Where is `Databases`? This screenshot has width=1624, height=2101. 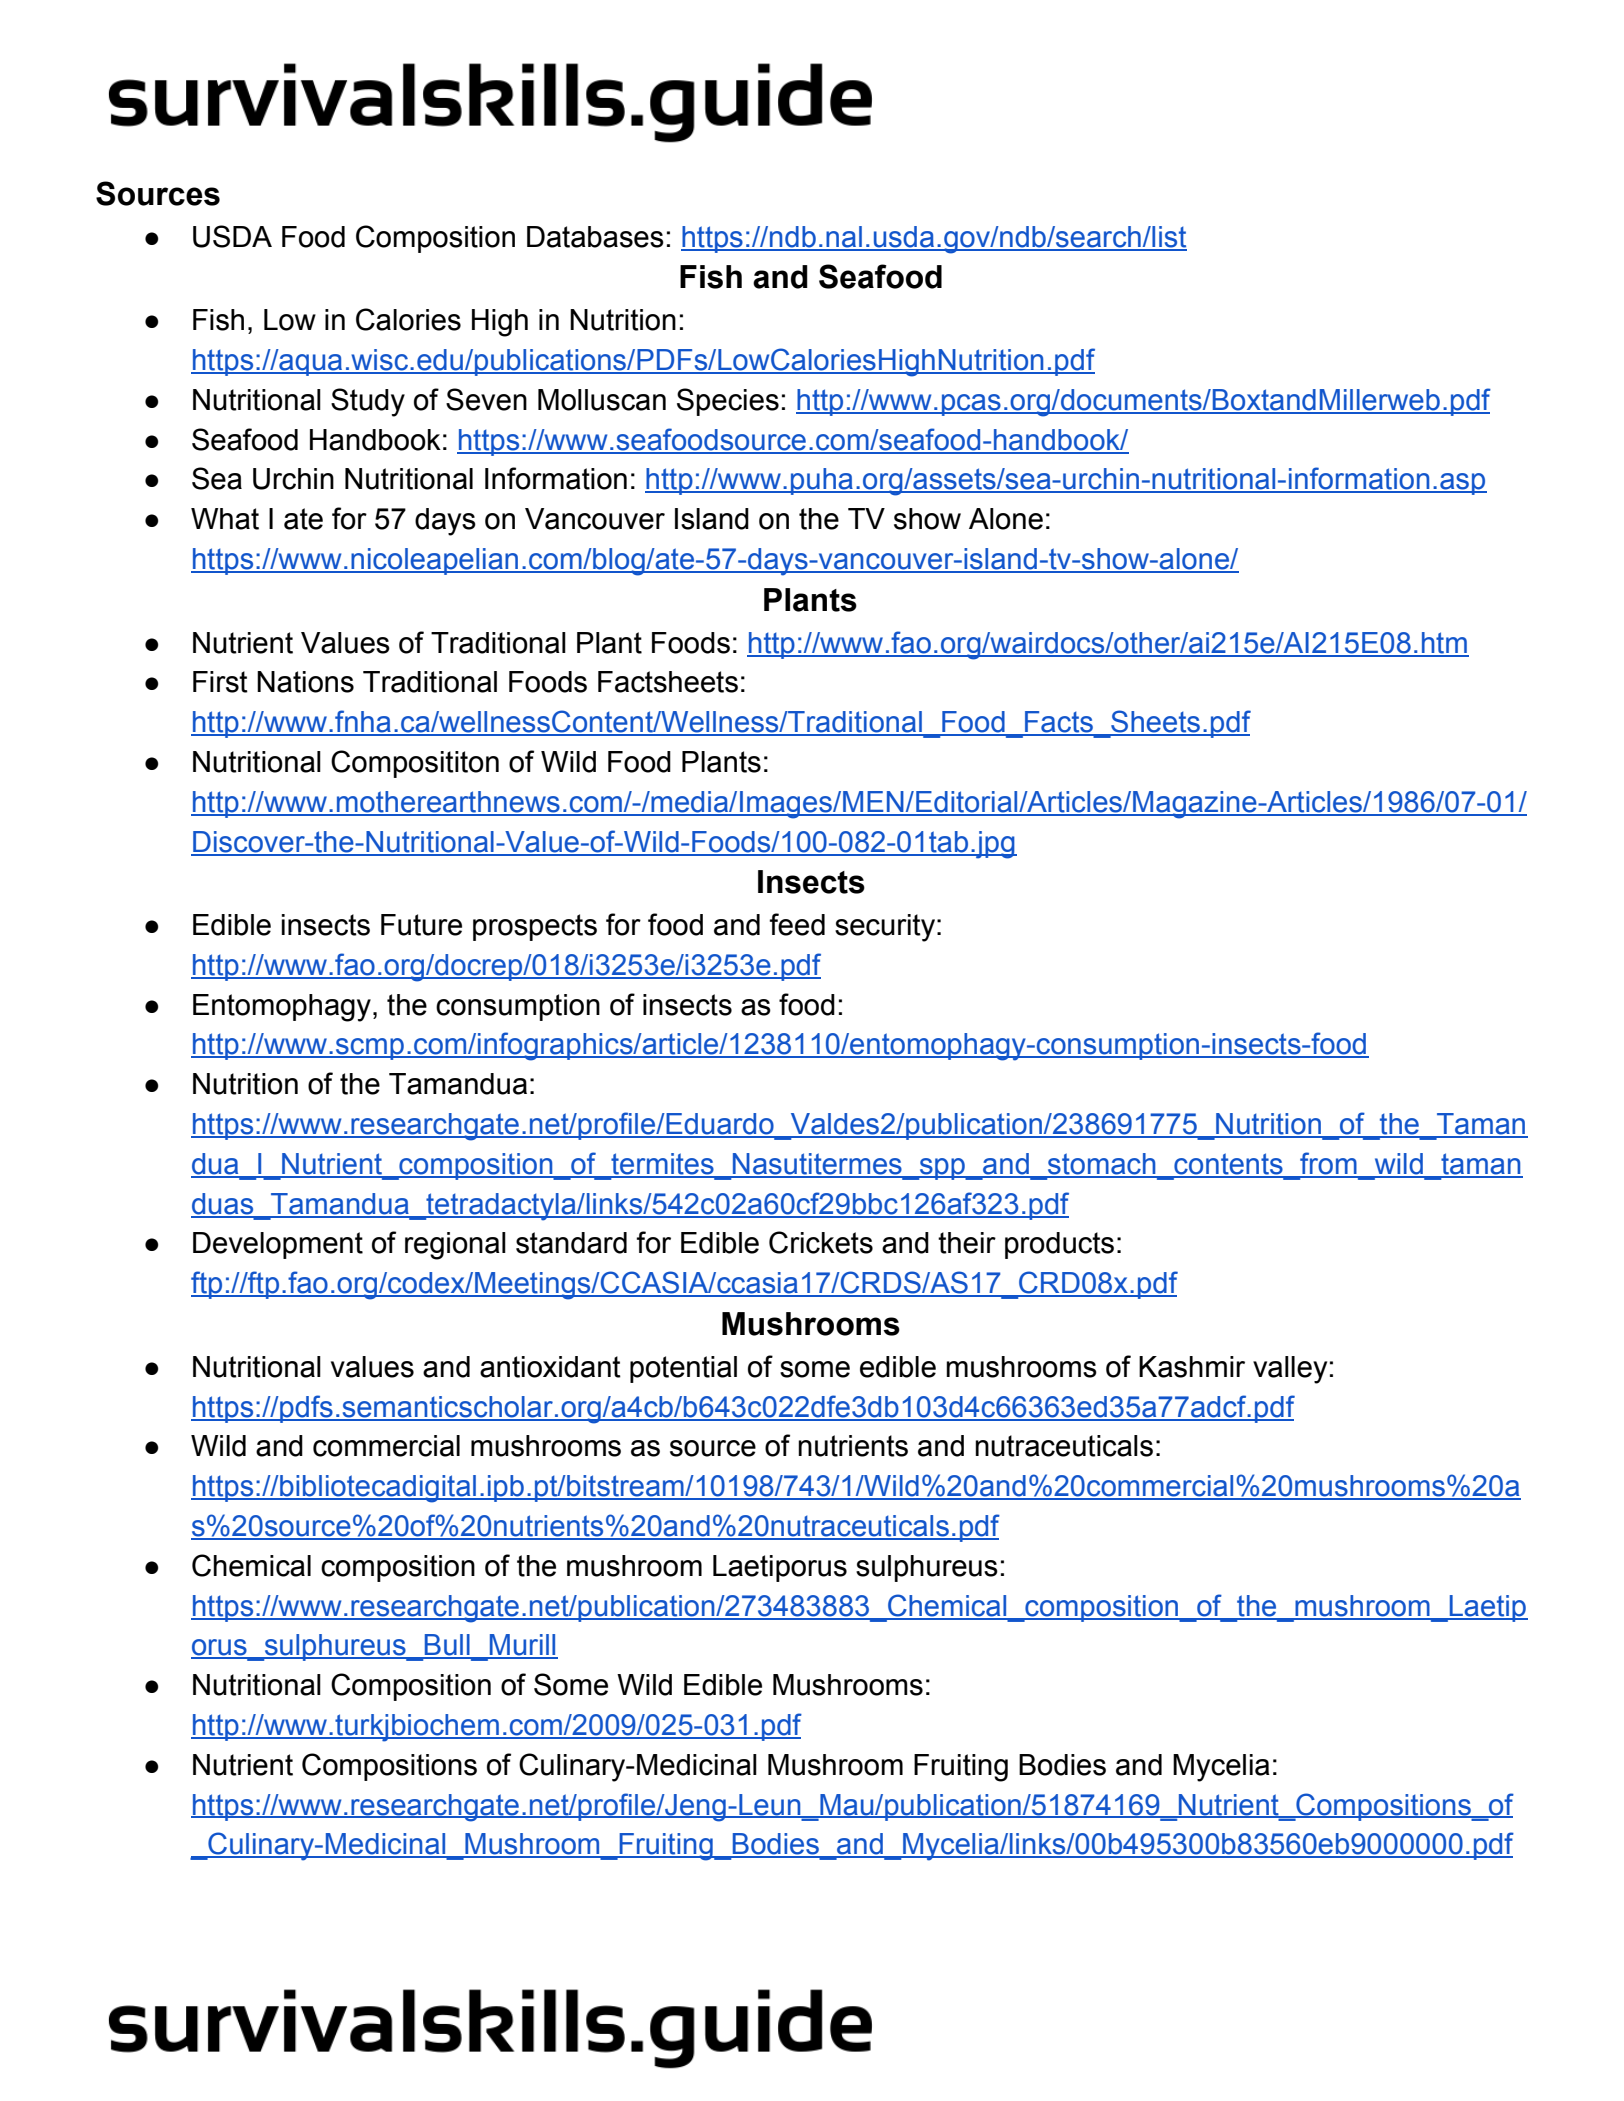 Databases is located at coordinates (595, 237).
